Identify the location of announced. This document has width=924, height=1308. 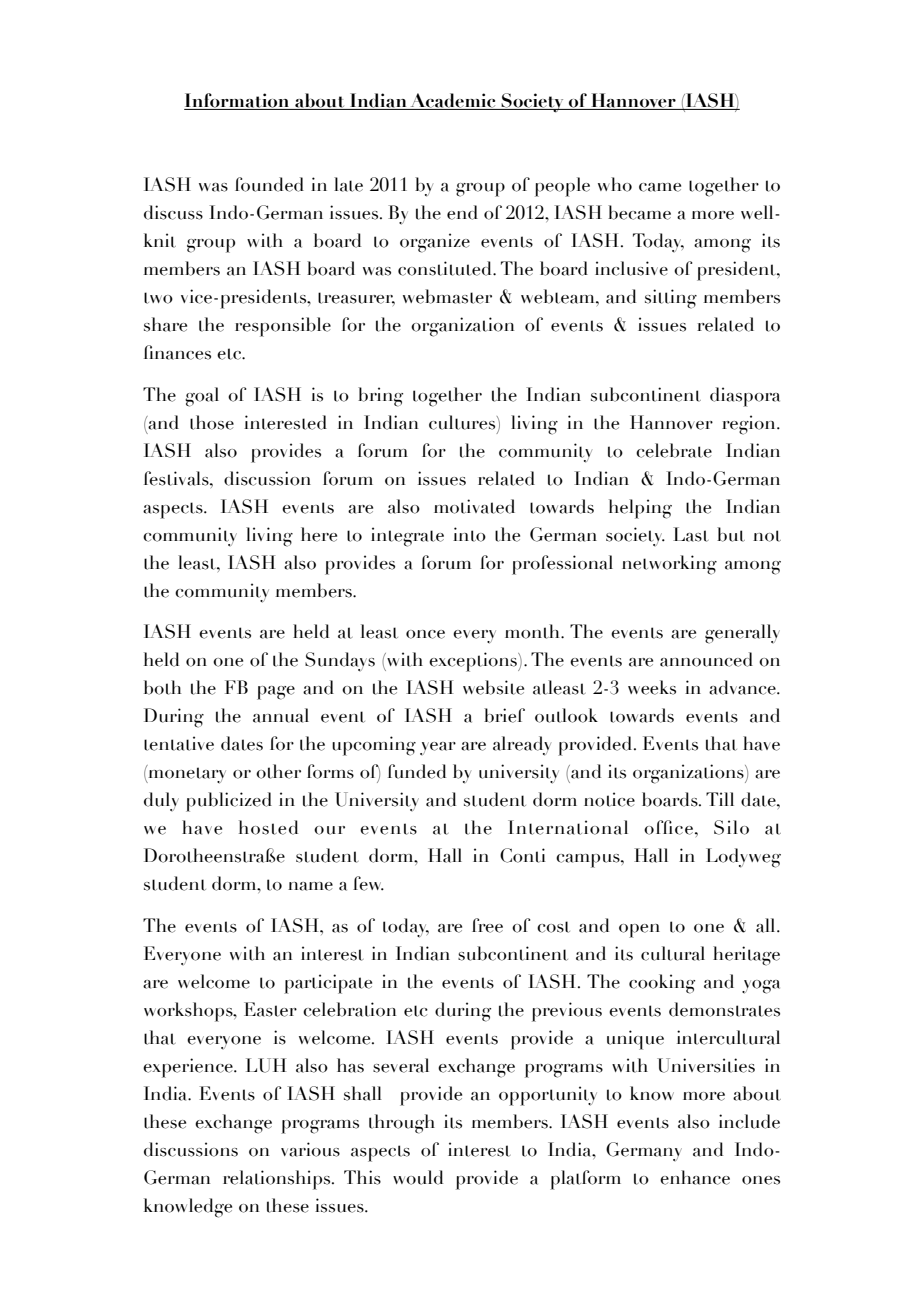
(706, 659).
